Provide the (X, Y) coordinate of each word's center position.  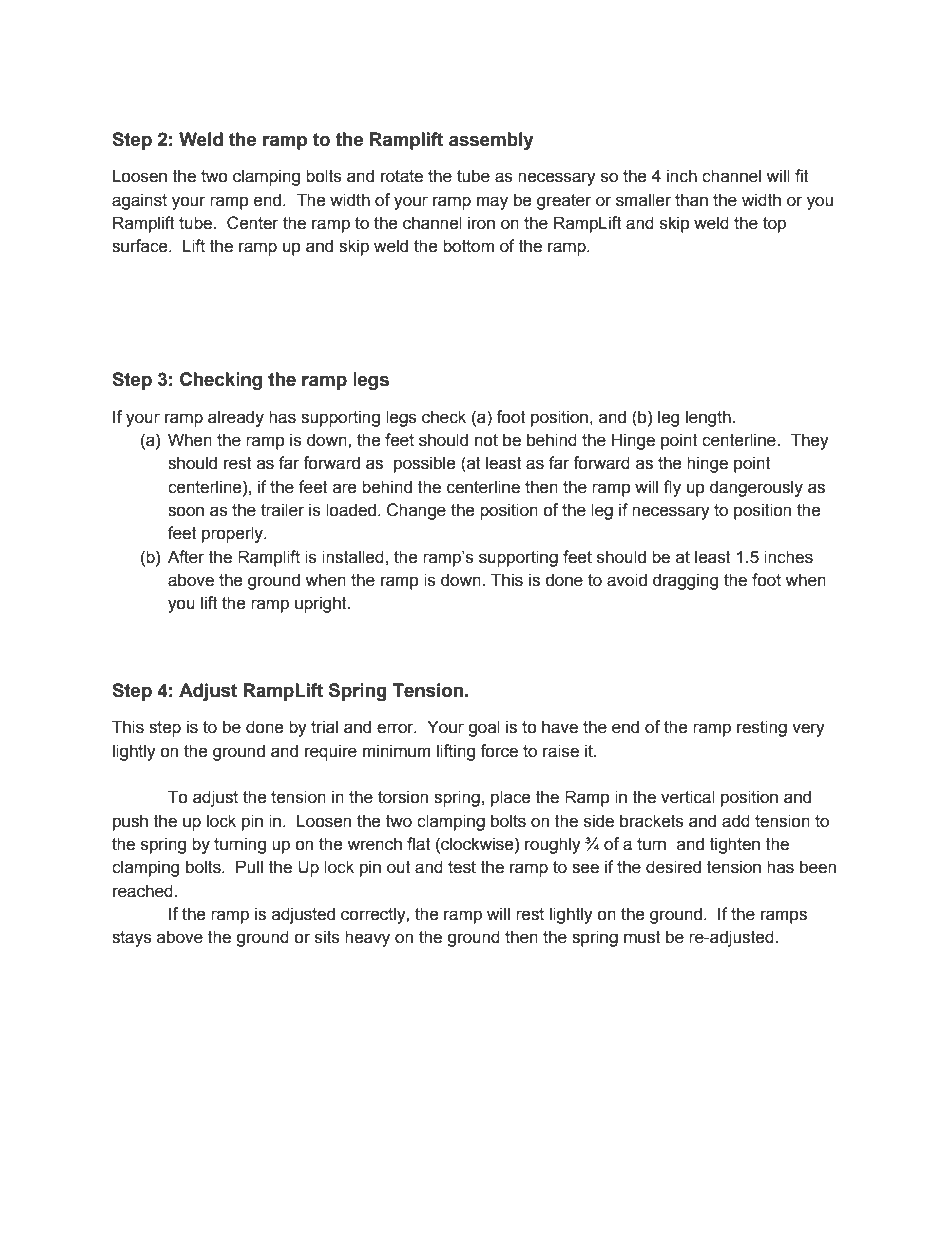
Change (416, 511)
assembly (491, 141)
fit (802, 176)
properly (233, 534)
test (462, 867)
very (808, 730)
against (139, 201)
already (236, 418)
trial (324, 727)
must (642, 937)
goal (484, 728)
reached (143, 891)
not (486, 440)
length (708, 418)
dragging (685, 581)
